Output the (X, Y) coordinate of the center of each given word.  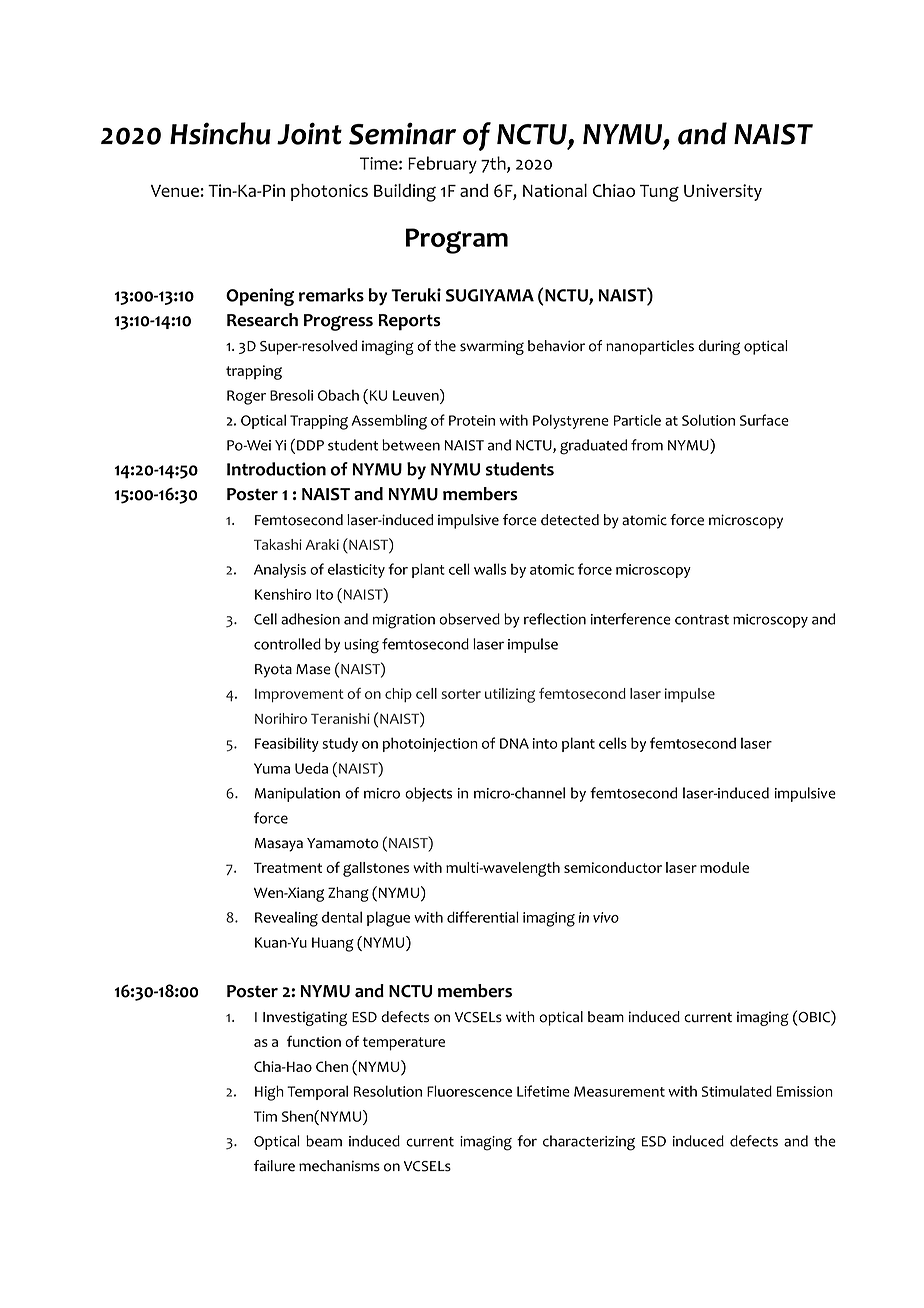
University (723, 192)
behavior (556, 346)
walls (490, 569)
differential (483, 917)
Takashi (278, 544)
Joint (309, 133)
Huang (333, 944)
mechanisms (339, 1166)
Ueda (311, 768)
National (555, 190)
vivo (606, 917)
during (719, 347)
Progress (338, 322)
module (724, 867)
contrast (702, 620)
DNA (514, 743)
